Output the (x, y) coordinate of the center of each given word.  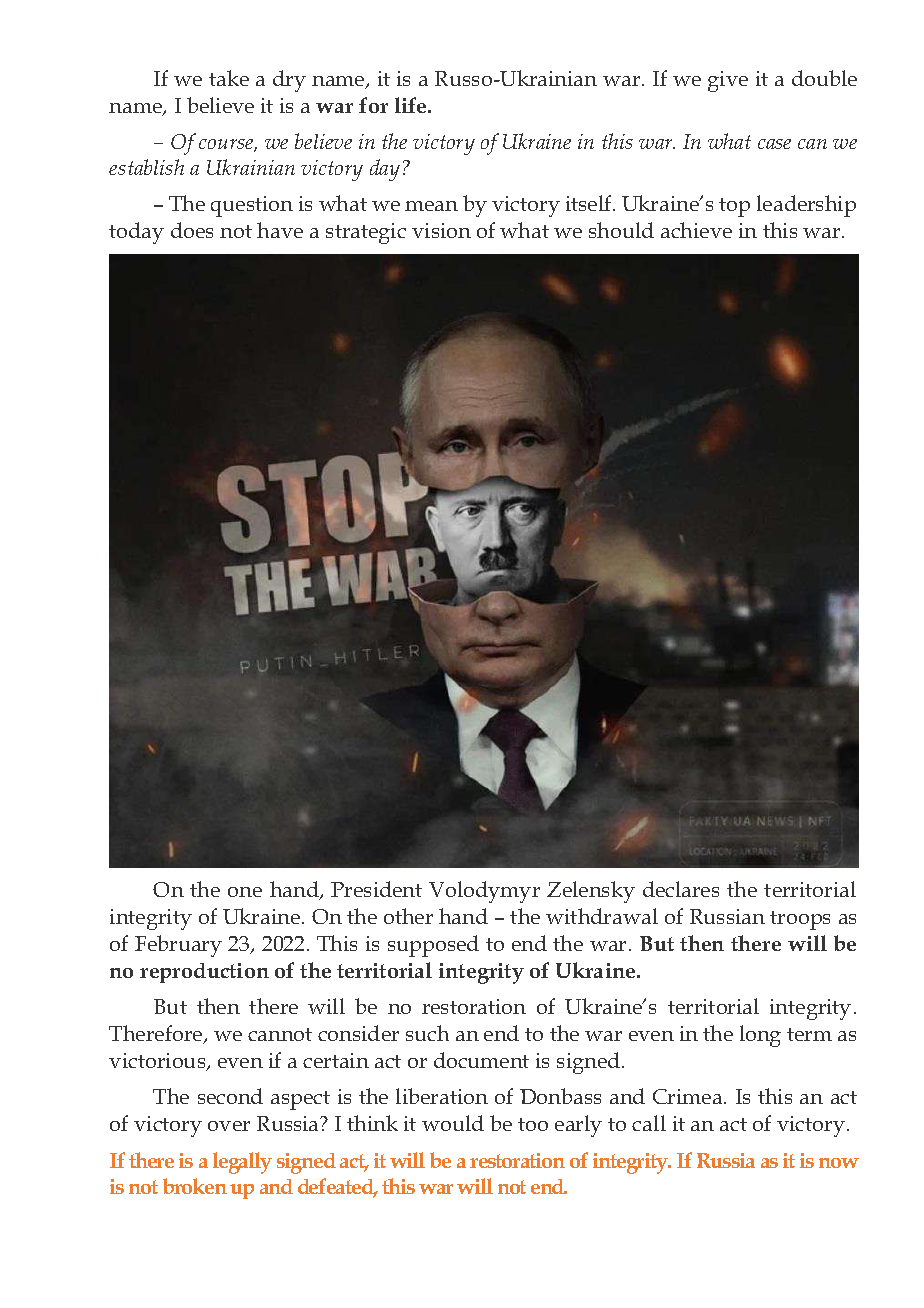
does (192, 230)
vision (441, 230)
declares (681, 889)
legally (242, 1163)
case (774, 144)
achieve (696, 230)
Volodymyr (484, 892)
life (412, 105)
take (229, 78)
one (245, 892)
